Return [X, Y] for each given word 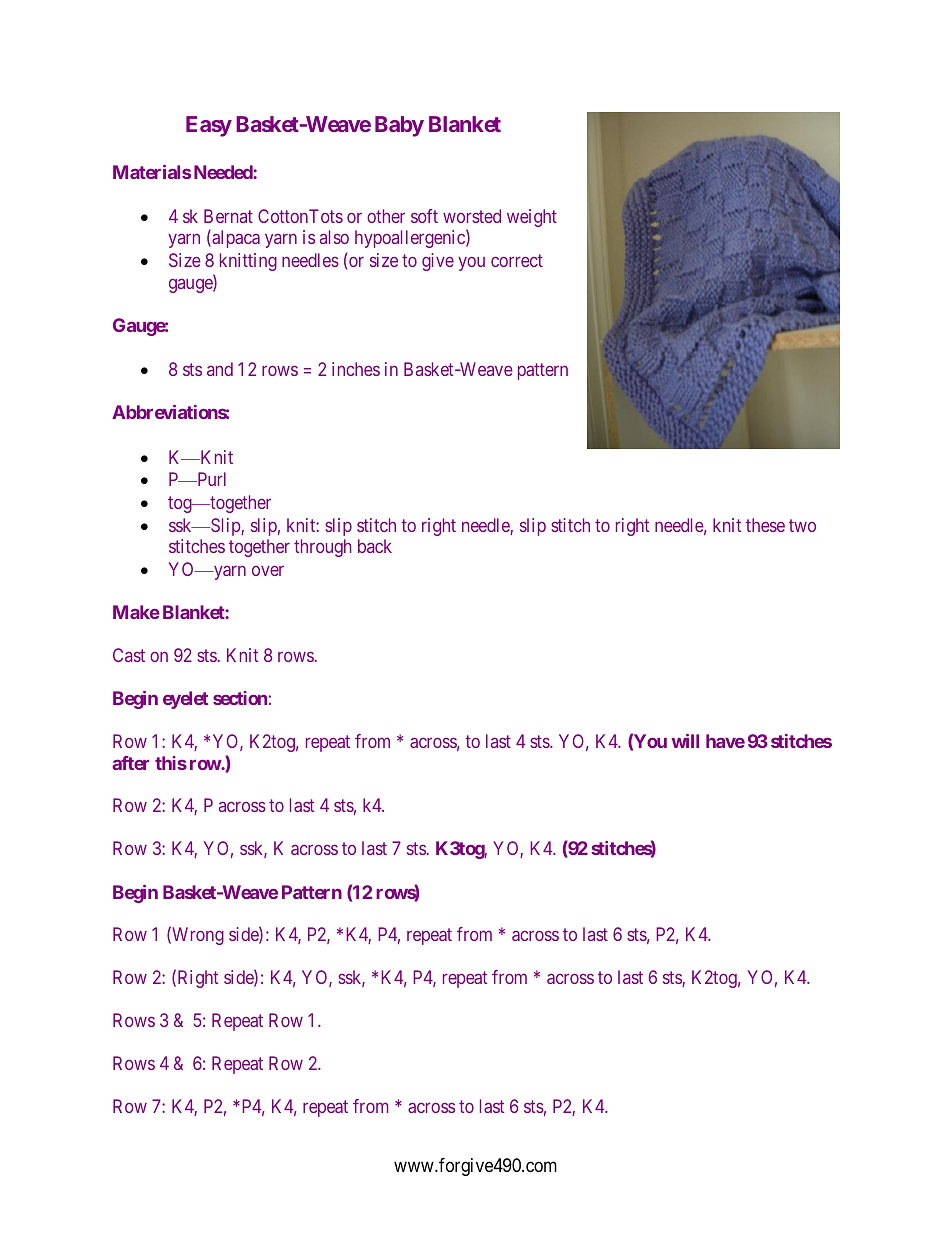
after [130, 763]
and [220, 369]
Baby [399, 126]
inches [356, 369]
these [765, 525]
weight [532, 218]
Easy [209, 126]
